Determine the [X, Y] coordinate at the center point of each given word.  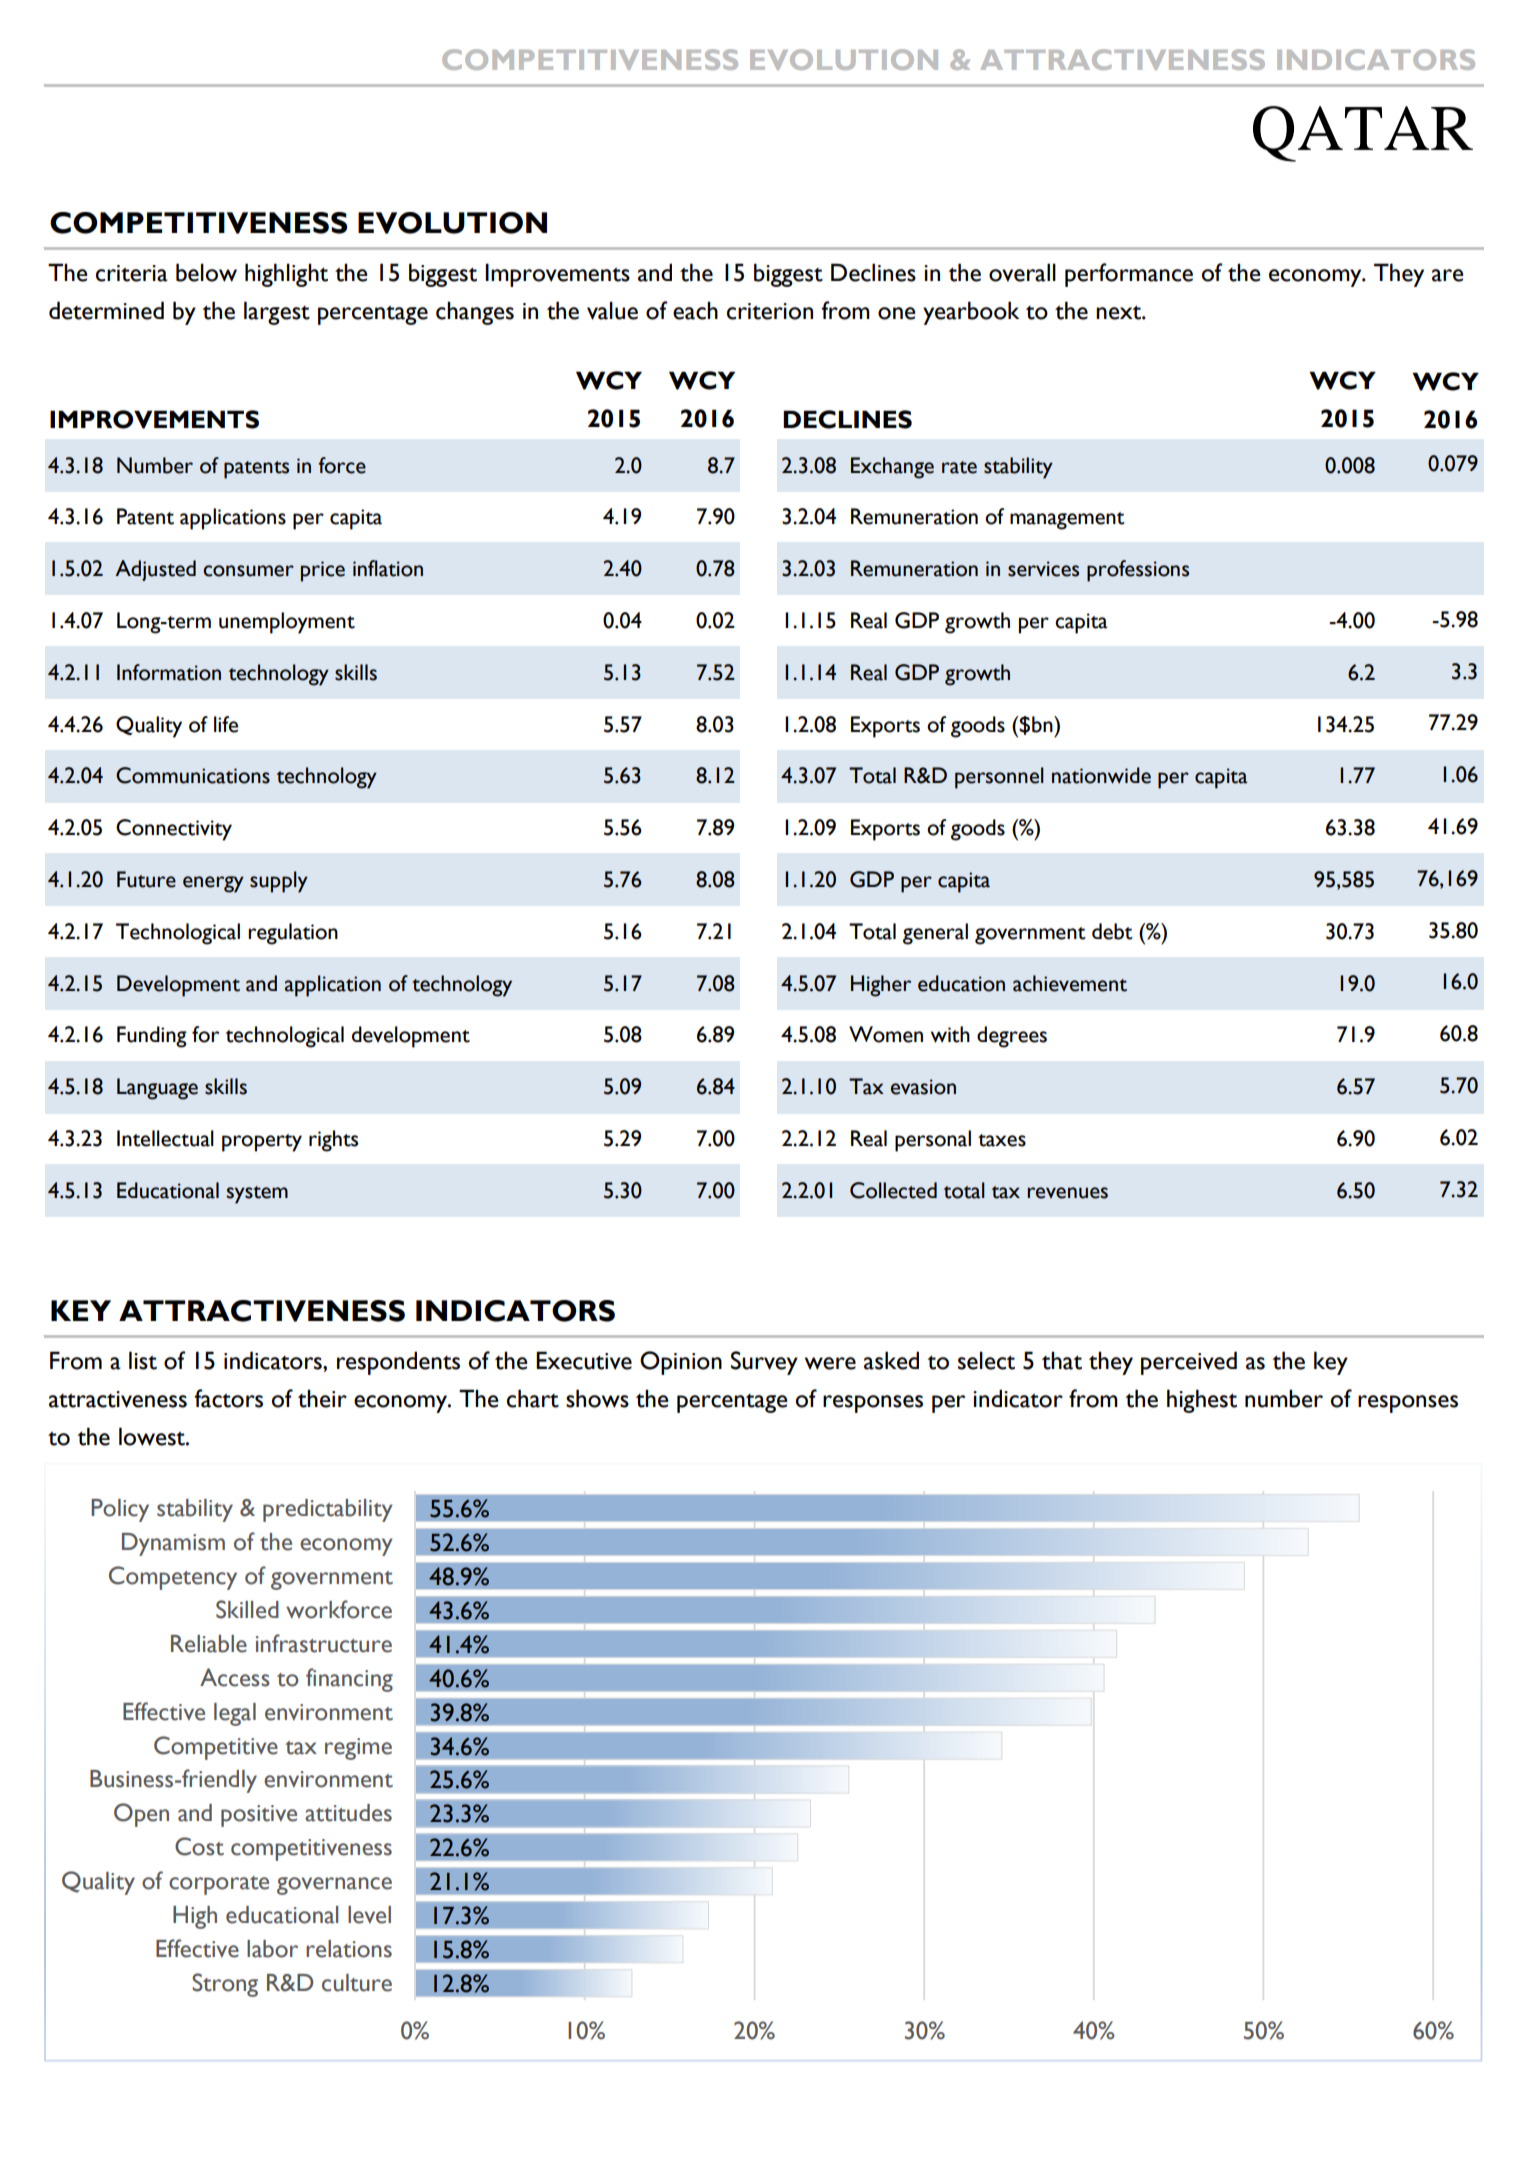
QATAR [1363, 134]
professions [1138, 571]
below [206, 272]
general [935, 934]
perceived [1189, 1363]
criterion [770, 311]
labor [272, 1949]
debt [1112, 931]
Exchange [892, 468]
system [257, 1195]
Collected [893, 1190]
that [1062, 1361]
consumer [248, 571]
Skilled [247, 1609]
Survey [764, 1363]
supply [279, 882]
